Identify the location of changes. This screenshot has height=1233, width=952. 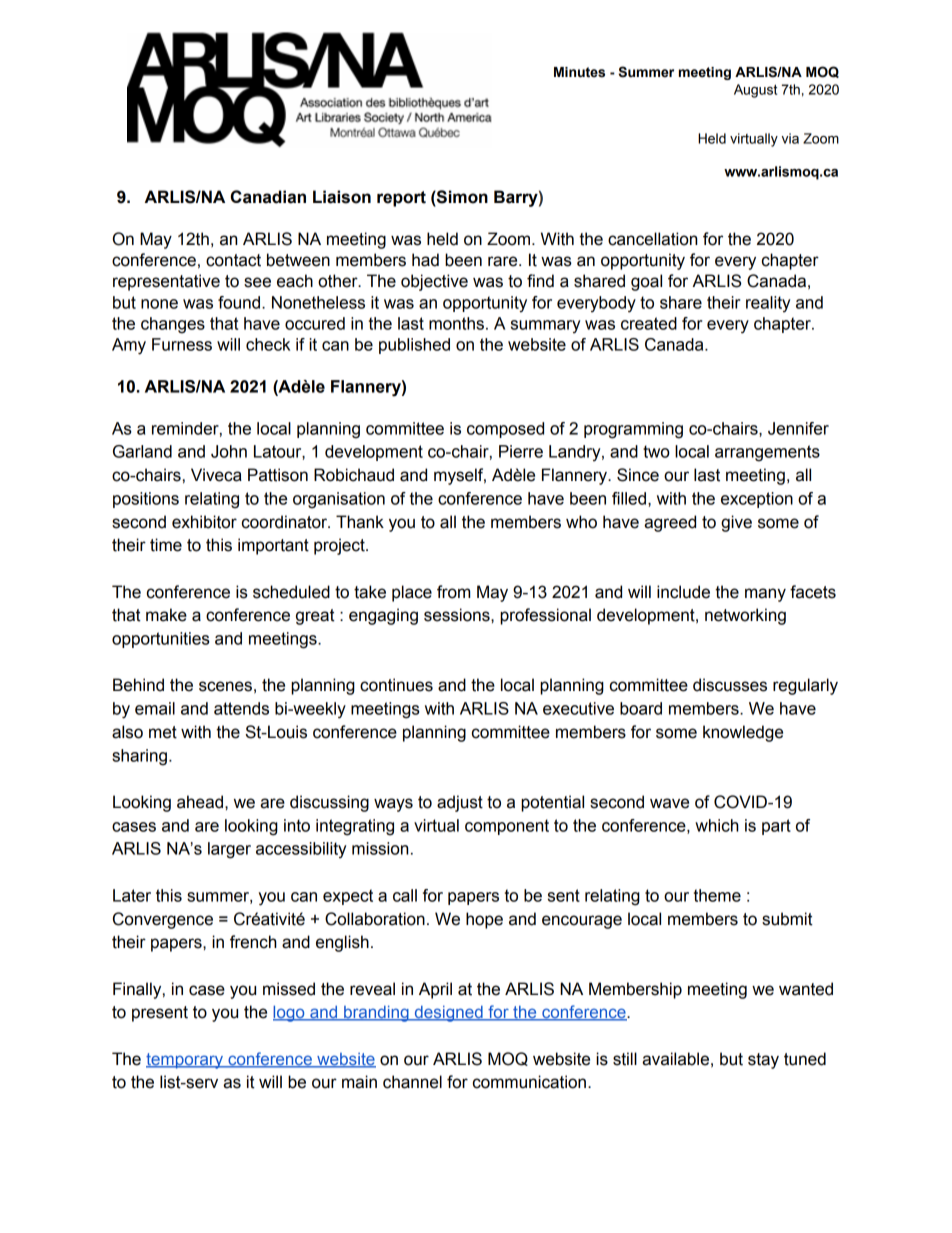
(173, 325).
